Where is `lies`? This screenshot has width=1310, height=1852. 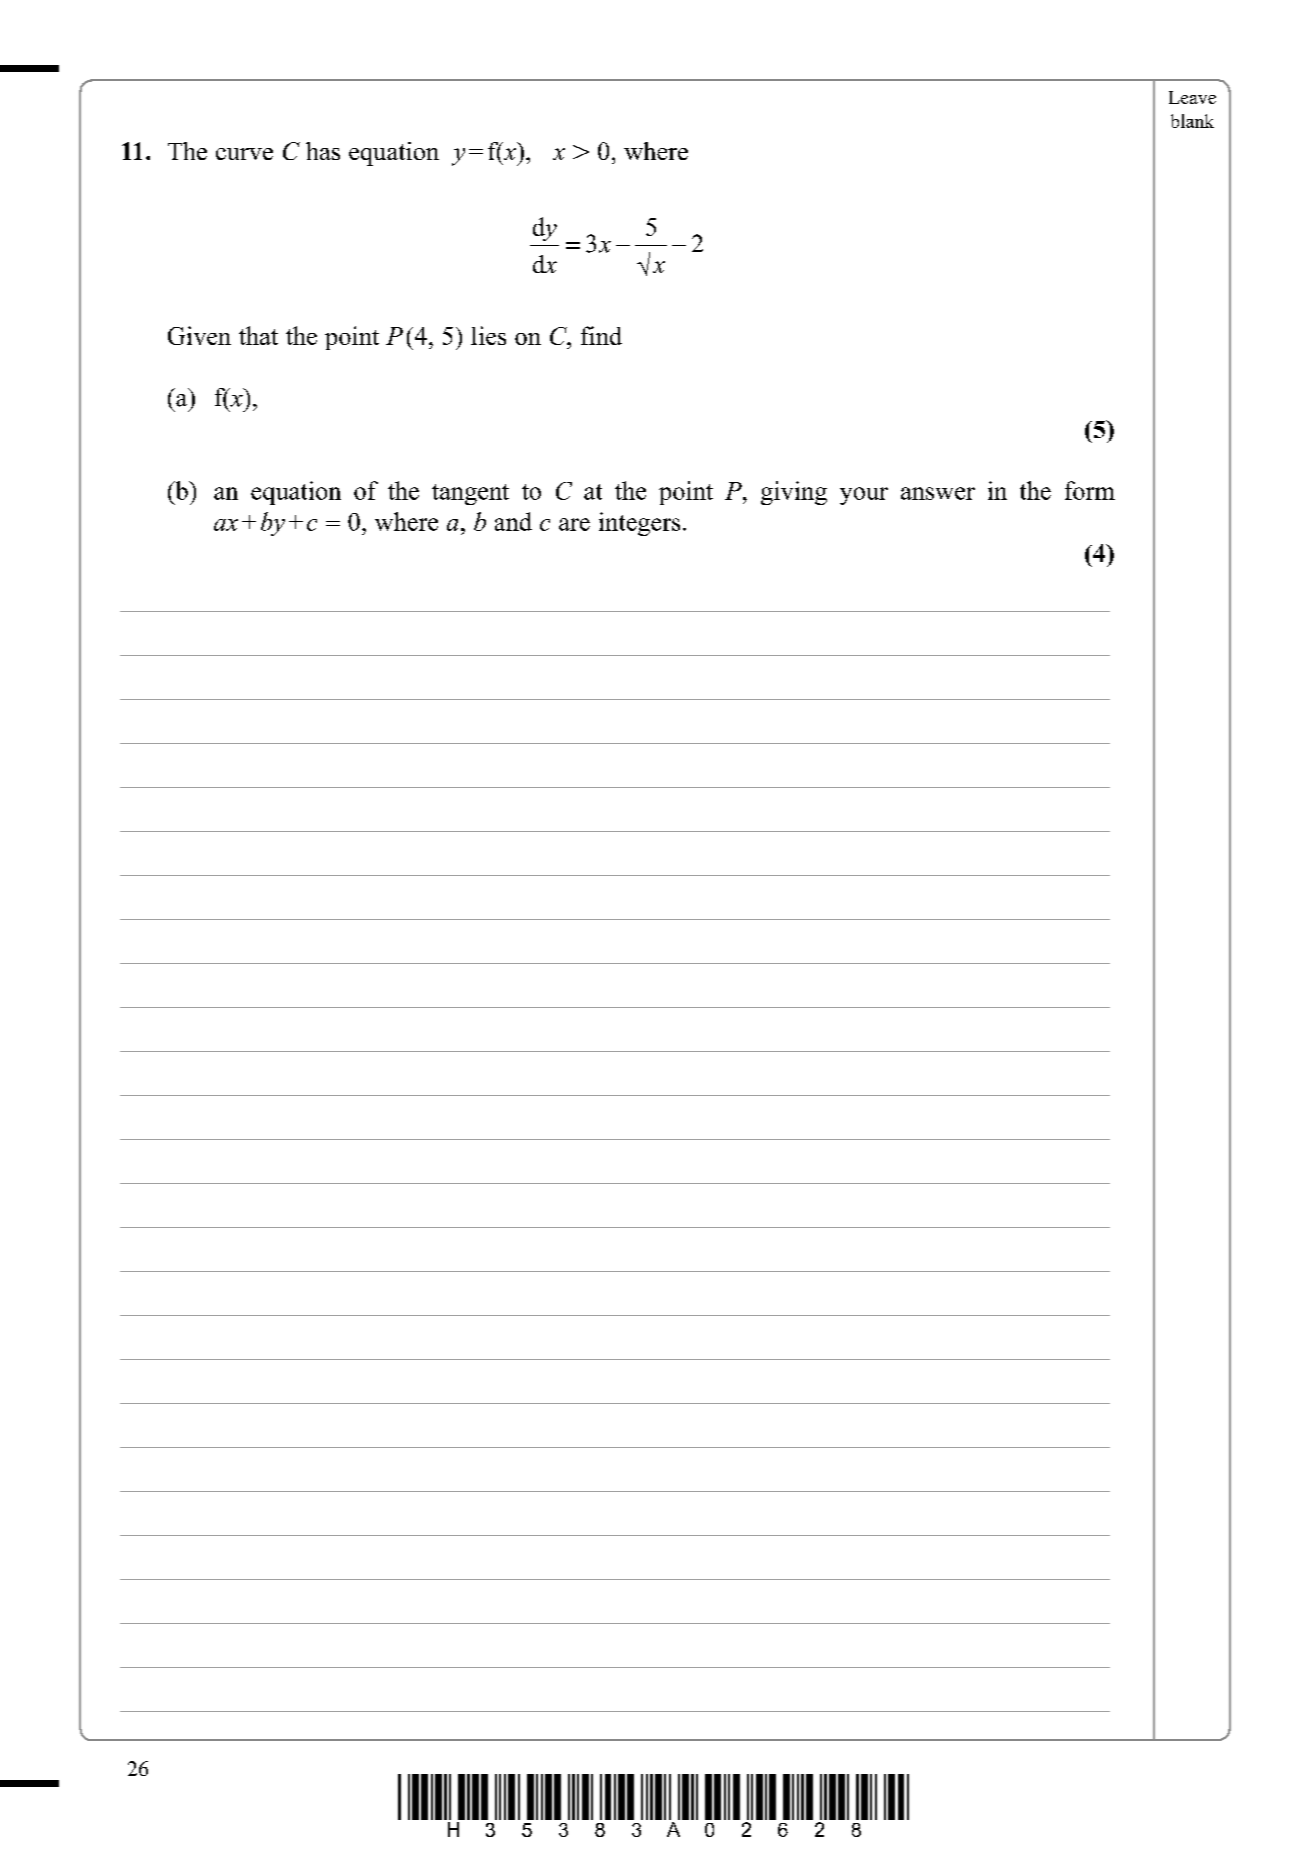
lies is located at coordinates (488, 335).
